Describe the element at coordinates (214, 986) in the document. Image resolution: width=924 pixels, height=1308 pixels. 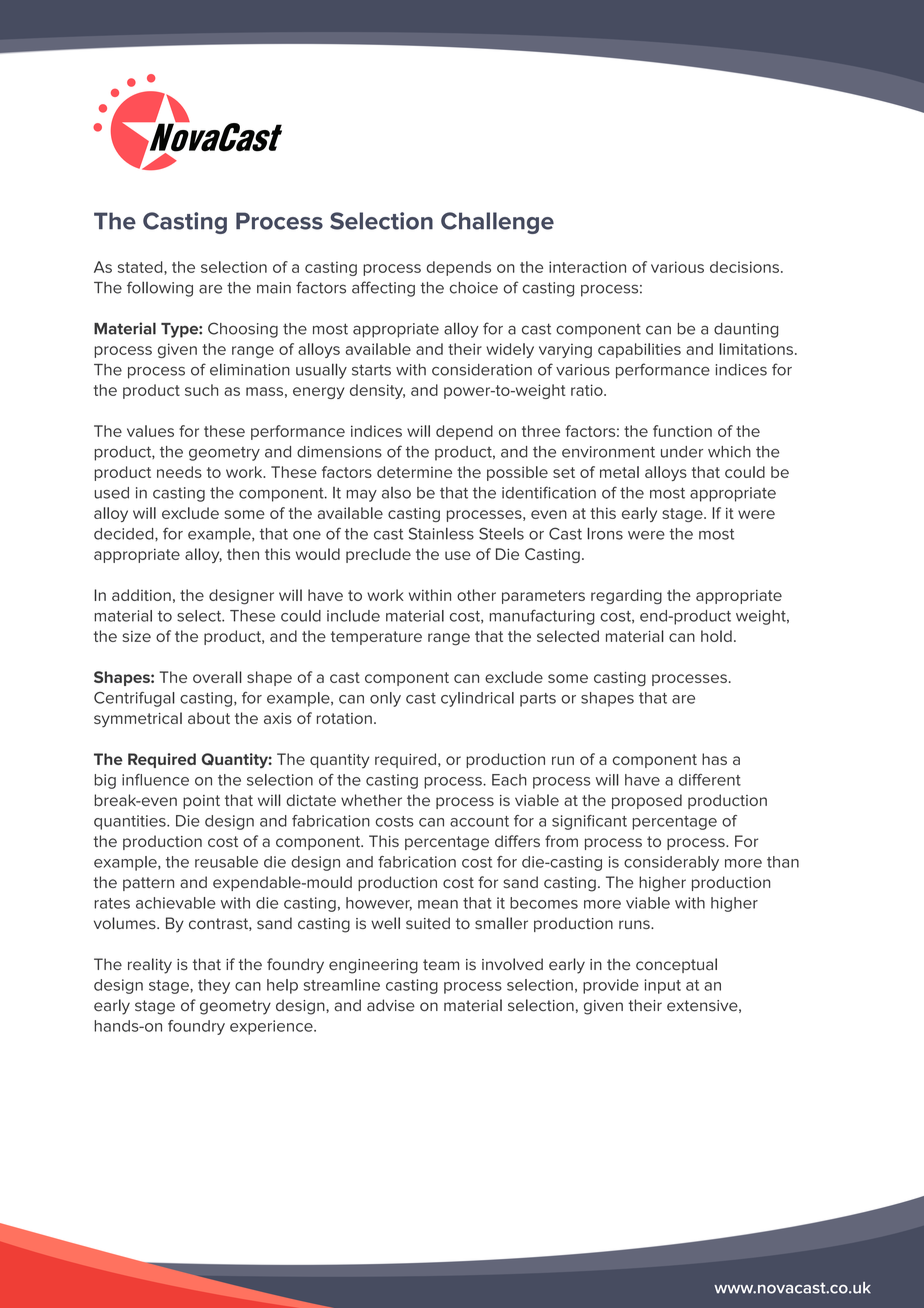
I see `they` at that location.
